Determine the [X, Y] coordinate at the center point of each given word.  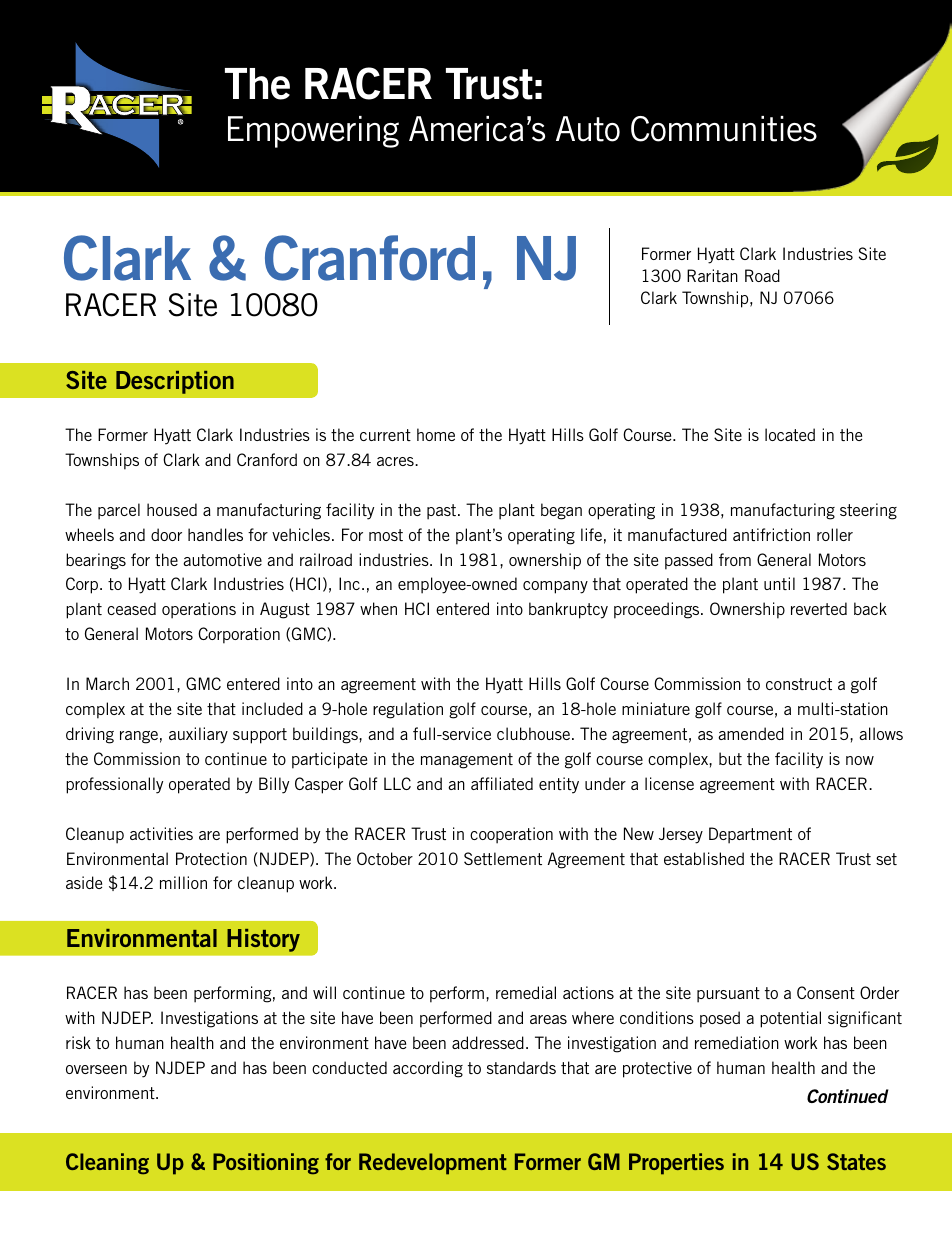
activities [161, 833]
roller [835, 534]
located [790, 434]
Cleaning [107, 1164]
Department [750, 835]
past [443, 512]
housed [172, 509]
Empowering [313, 132]
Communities [724, 129]
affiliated [502, 783]
